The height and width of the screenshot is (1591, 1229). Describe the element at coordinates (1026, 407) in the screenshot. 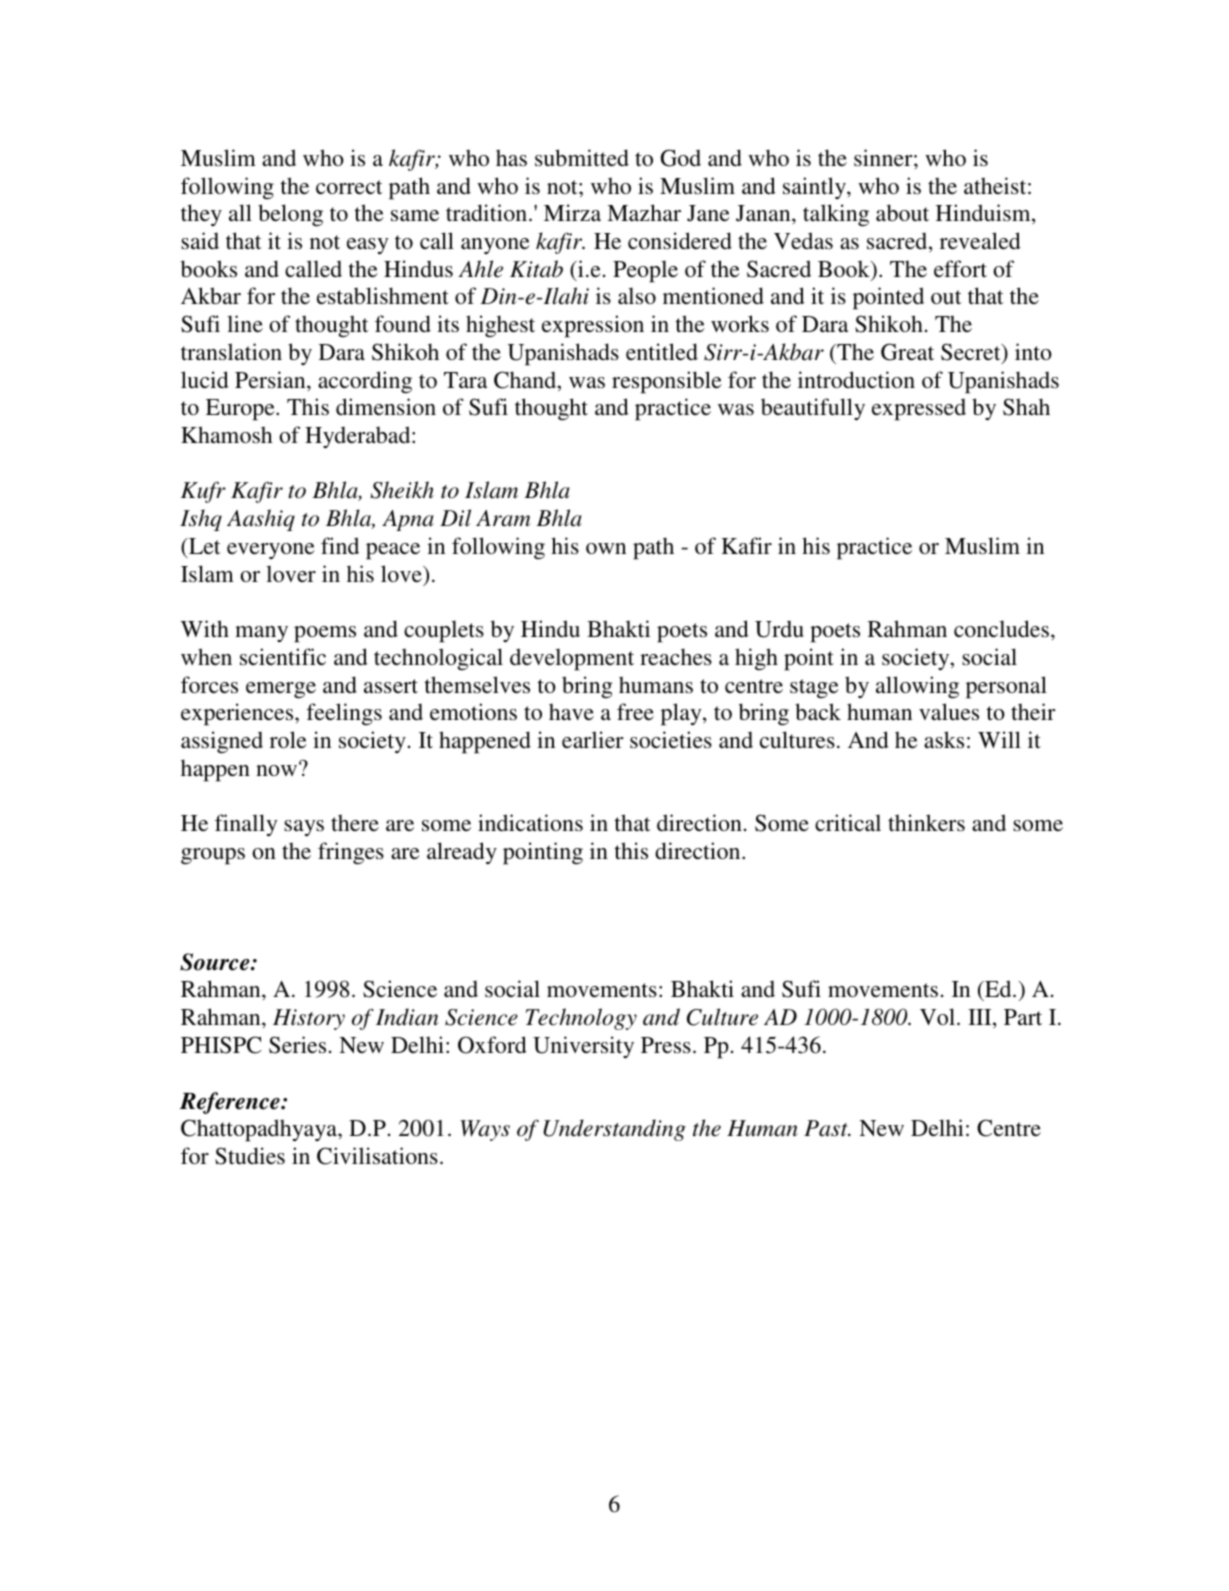

I see `Shah` at that location.
